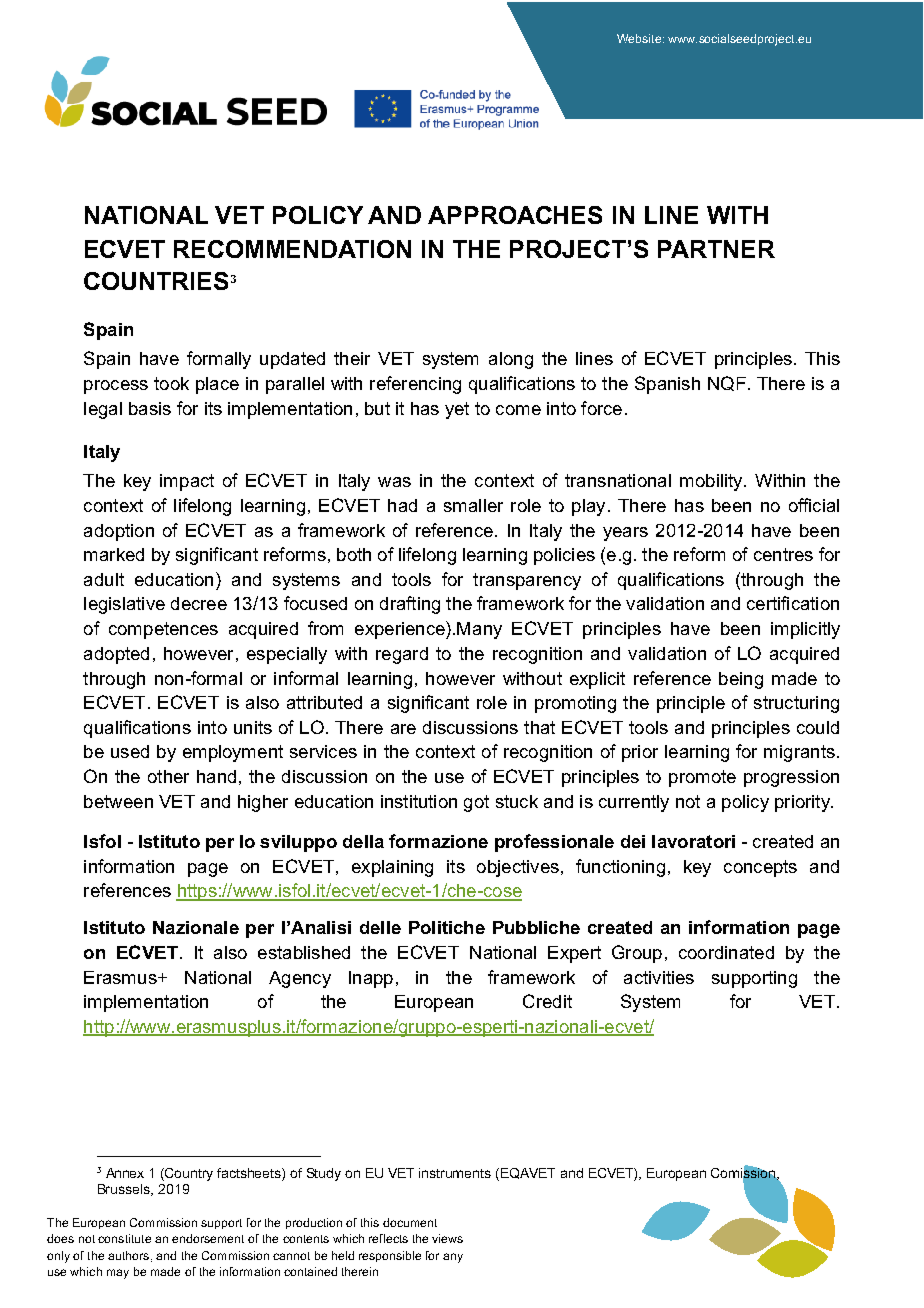 The width and height of the page is (924, 1308). What do you see at coordinates (118, 801) in the page?
I see `between` at bounding box center [118, 801].
